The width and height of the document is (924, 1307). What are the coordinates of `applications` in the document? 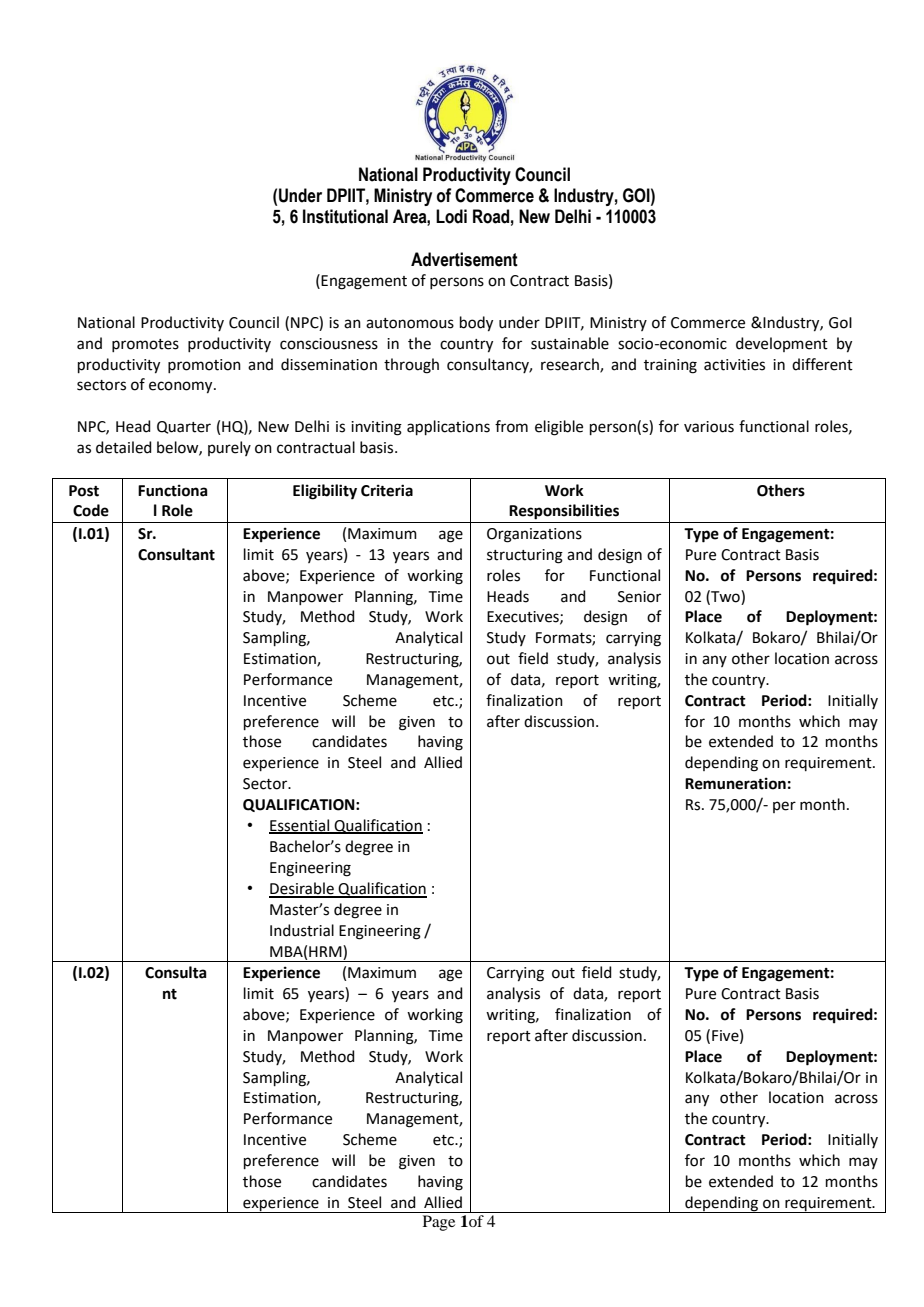 It's located at (448, 427).
